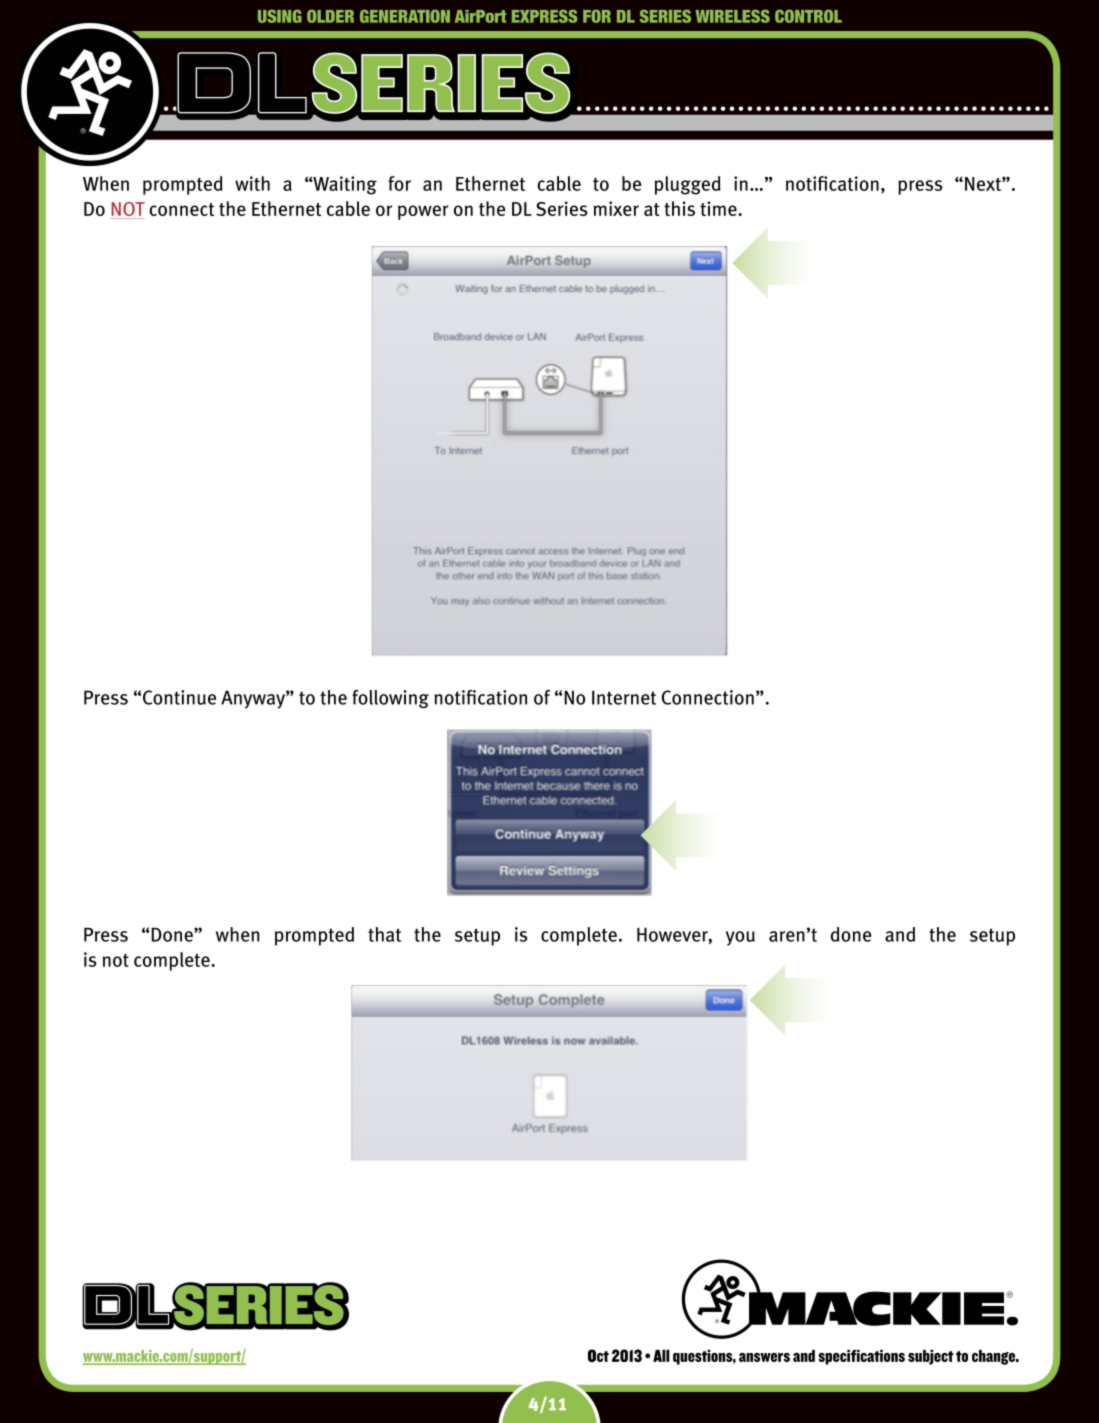 This page has width=1099, height=1423. What do you see at coordinates (280, 16) in the page?
I see `Using` at bounding box center [280, 16].
